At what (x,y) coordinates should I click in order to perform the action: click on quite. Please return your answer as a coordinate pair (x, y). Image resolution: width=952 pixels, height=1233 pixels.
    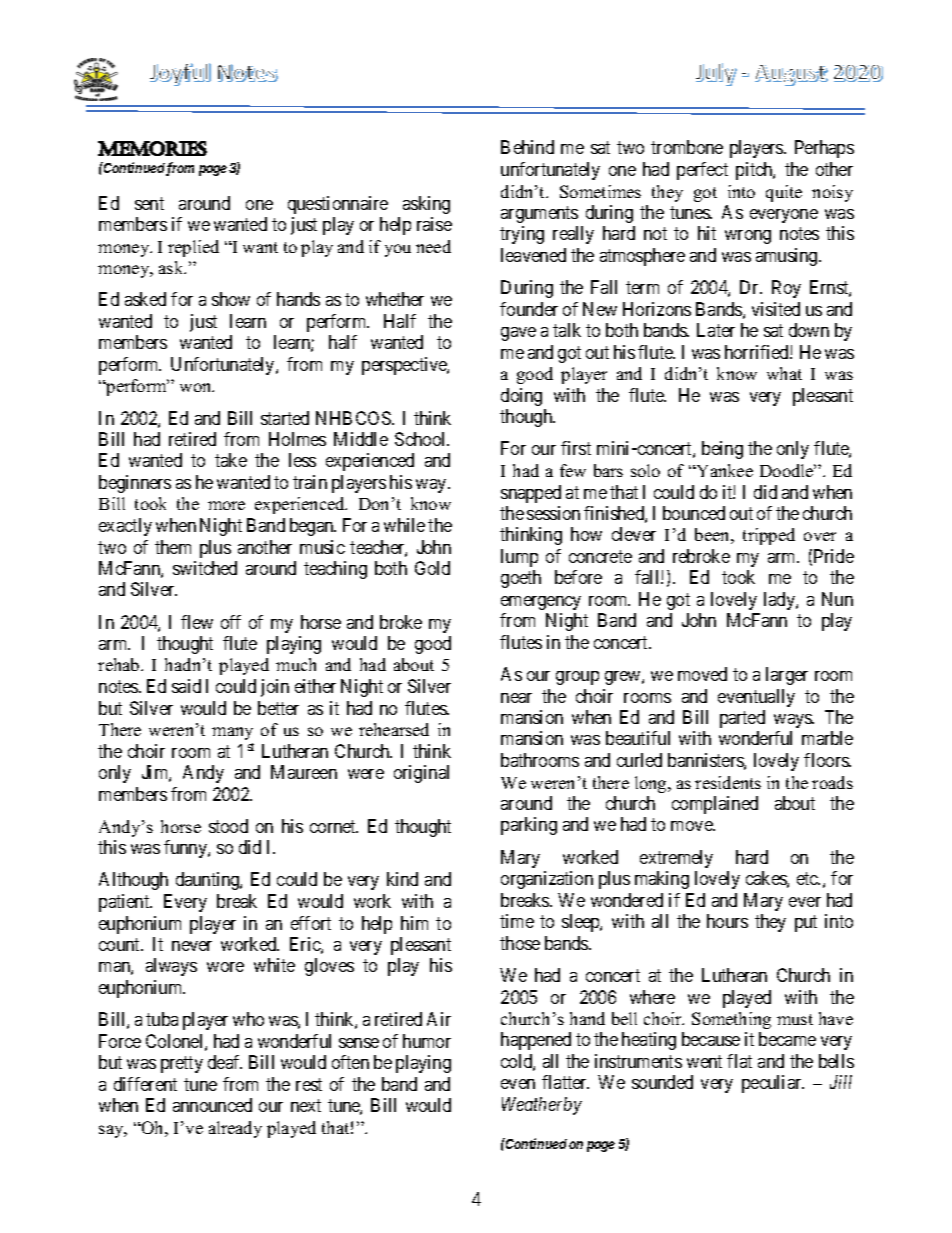
    Looking at the image, I should click on (784, 193).
